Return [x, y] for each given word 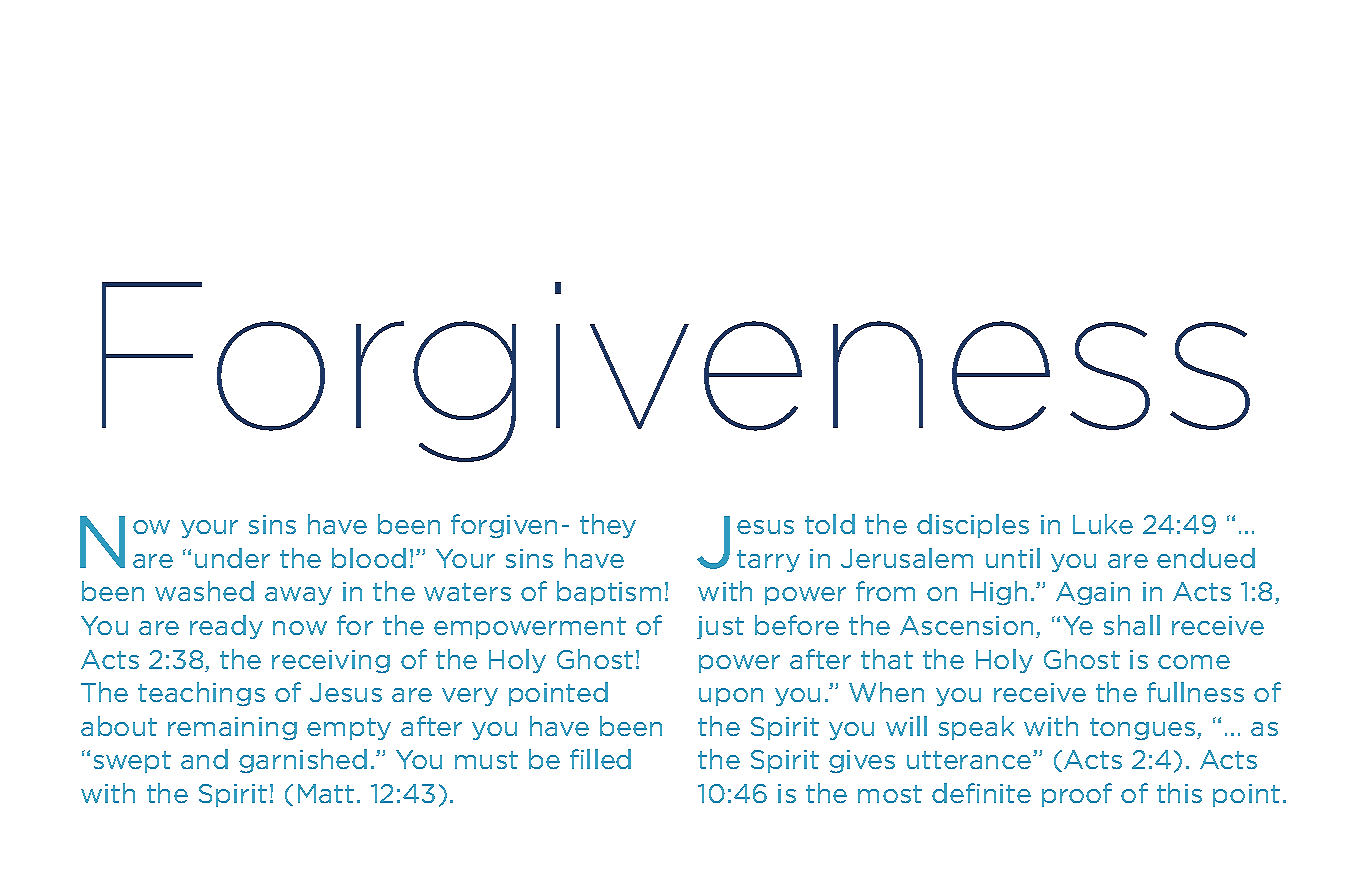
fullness [1195, 692]
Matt [326, 793]
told [830, 524]
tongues [1144, 729]
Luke [1103, 524]
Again [1093, 593]
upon [731, 697]
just [720, 627]
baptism [609, 593]
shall [1132, 625]
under [232, 558]
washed [204, 591]
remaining [232, 728]
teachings [201, 694]
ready [226, 627]
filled [600, 759]
